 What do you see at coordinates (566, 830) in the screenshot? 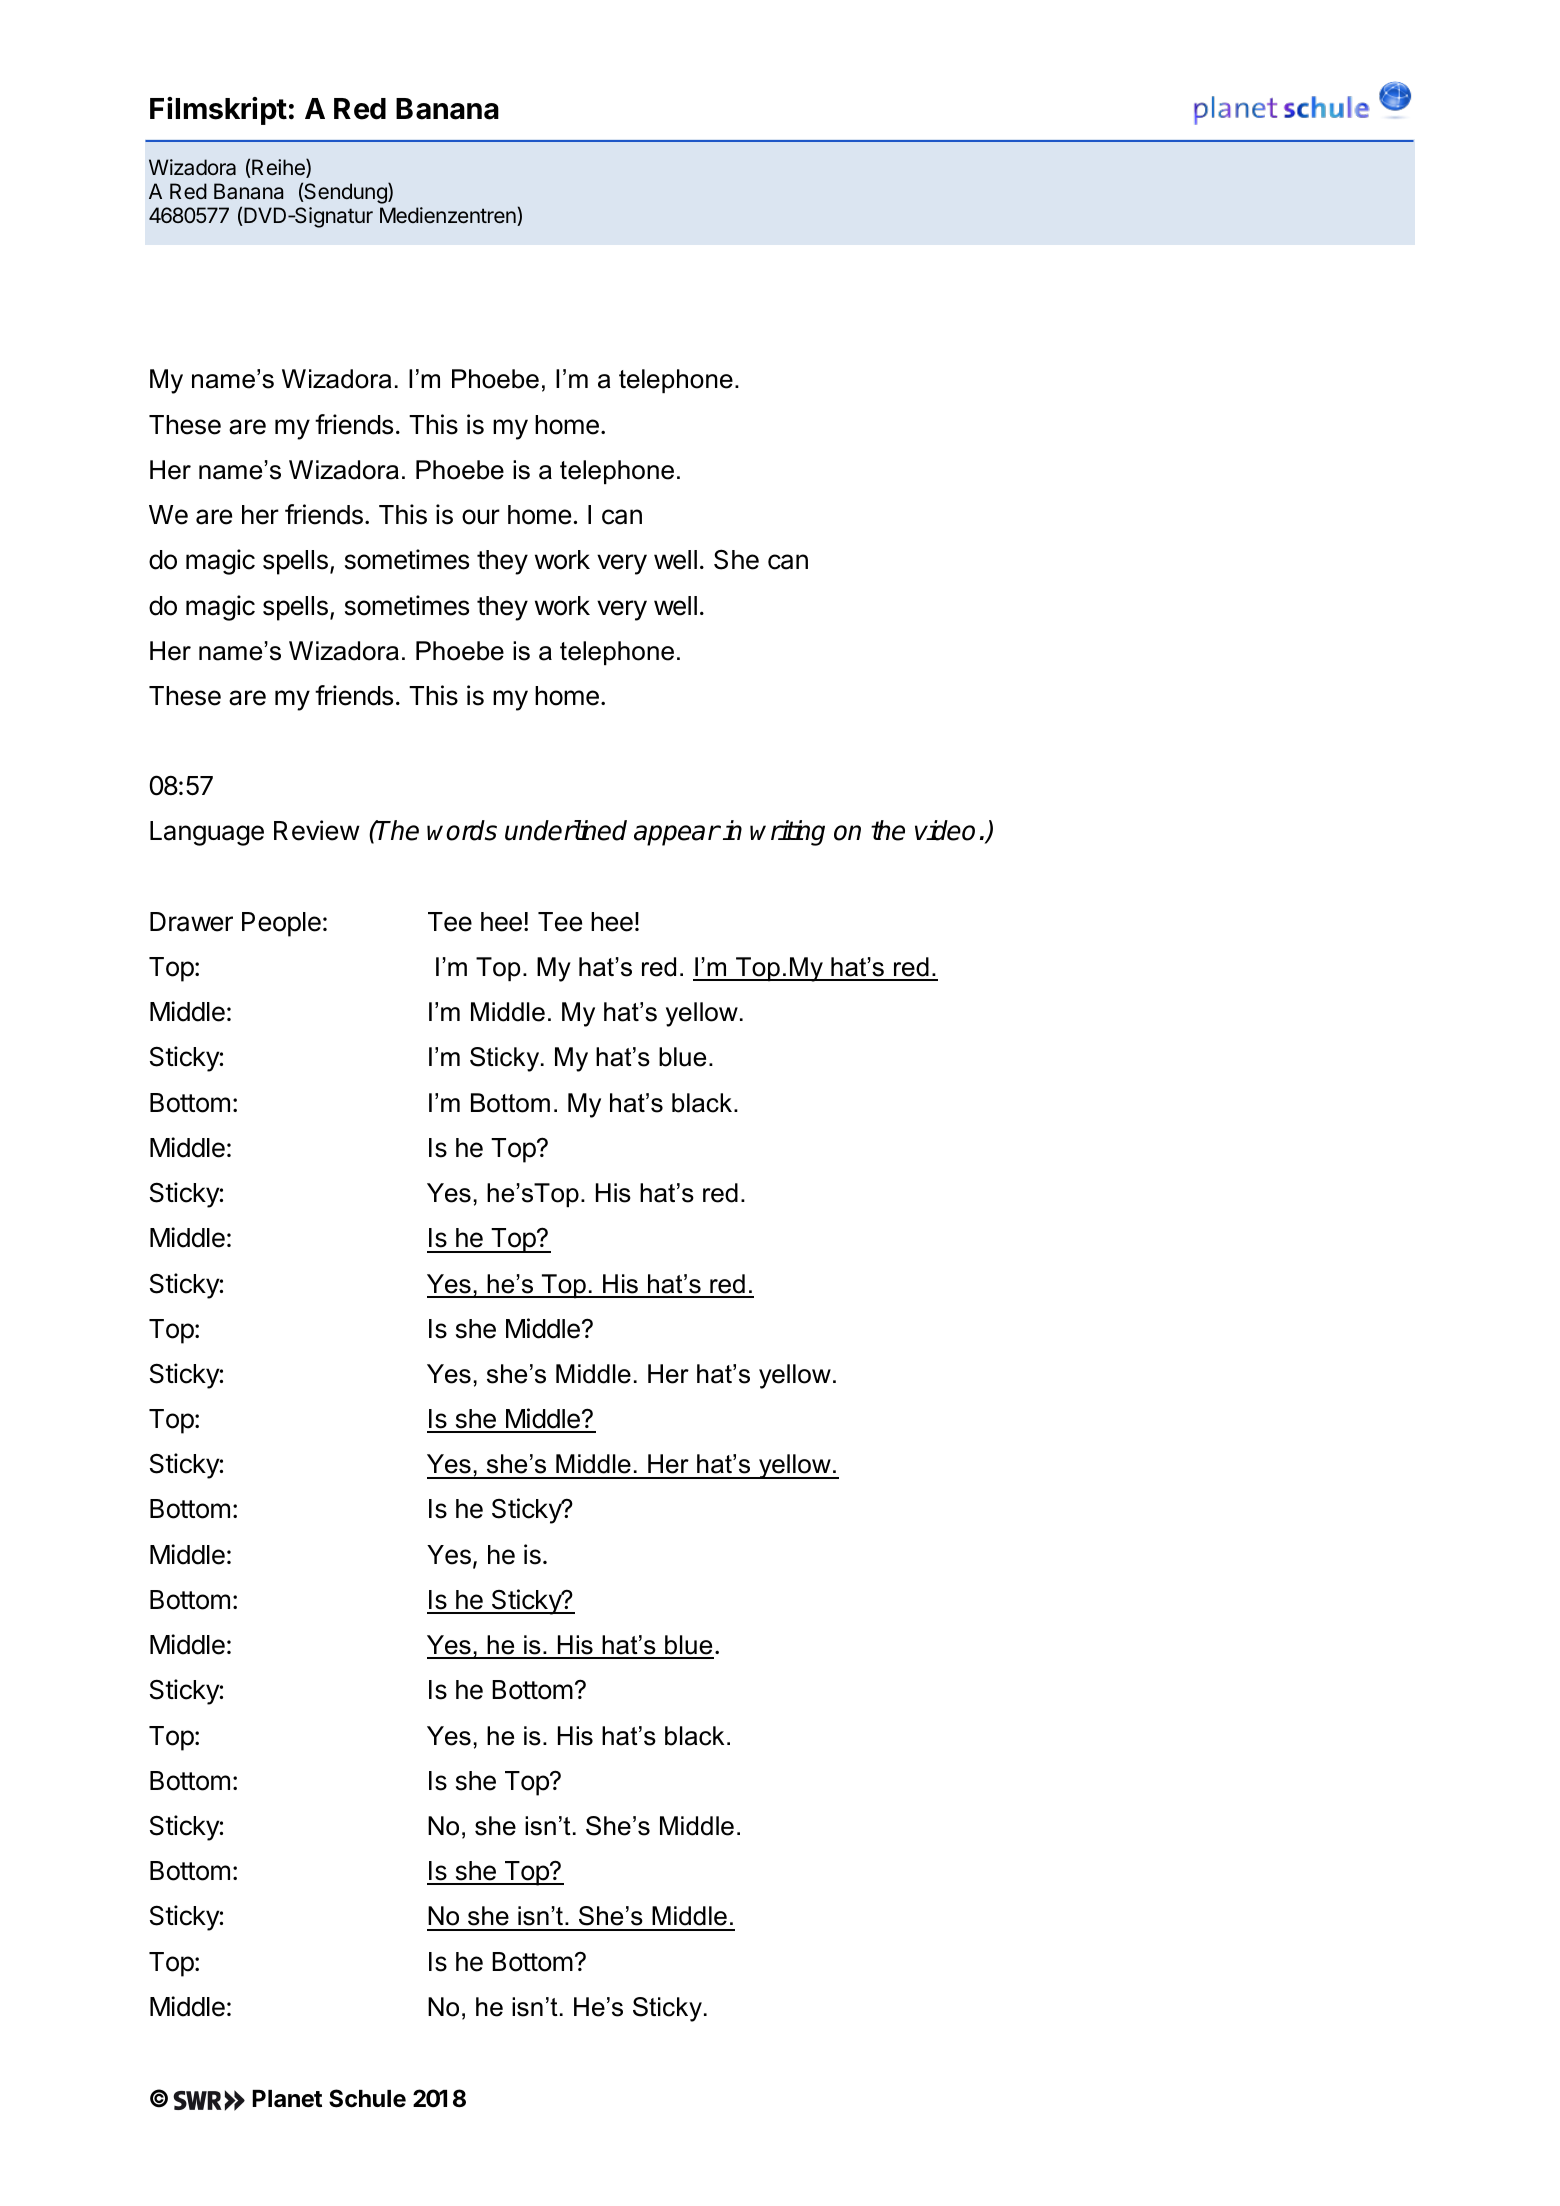
I see `underlined` at bounding box center [566, 830].
